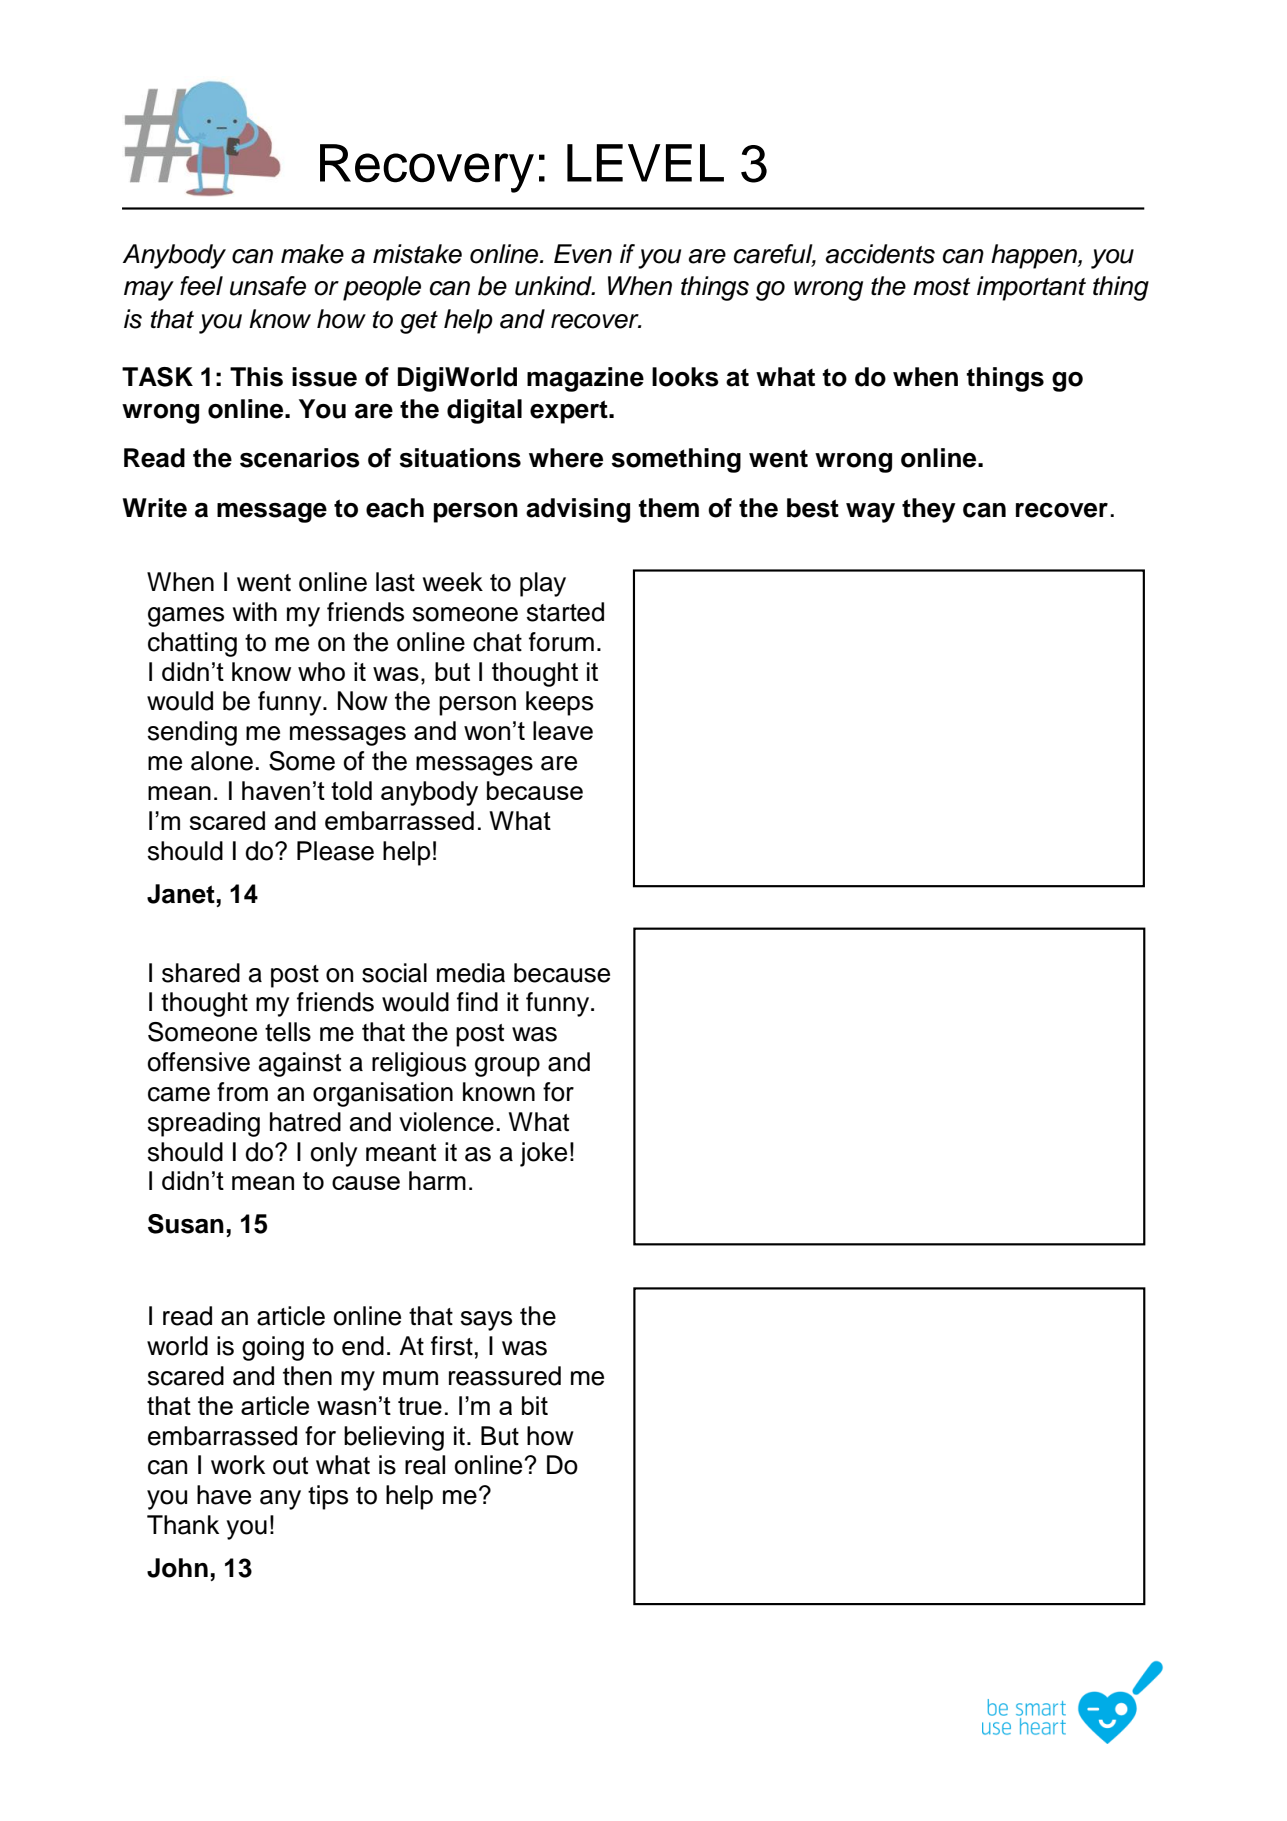  I want to click on from, so click(242, 1092).
